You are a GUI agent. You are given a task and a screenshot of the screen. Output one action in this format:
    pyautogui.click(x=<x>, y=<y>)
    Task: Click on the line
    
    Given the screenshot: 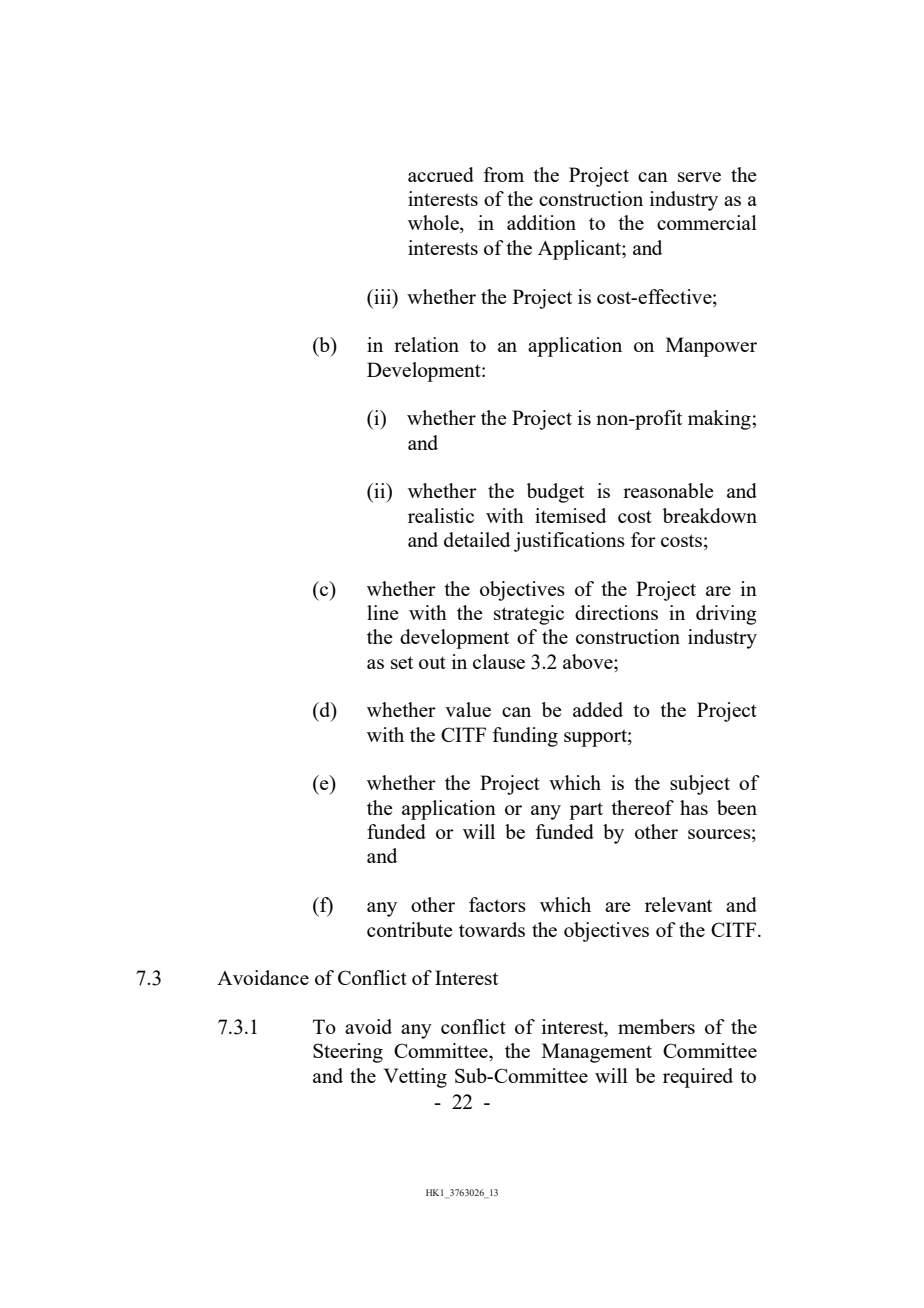 What is the action you would take?
    pyautogui.click(x=383, y=612)
